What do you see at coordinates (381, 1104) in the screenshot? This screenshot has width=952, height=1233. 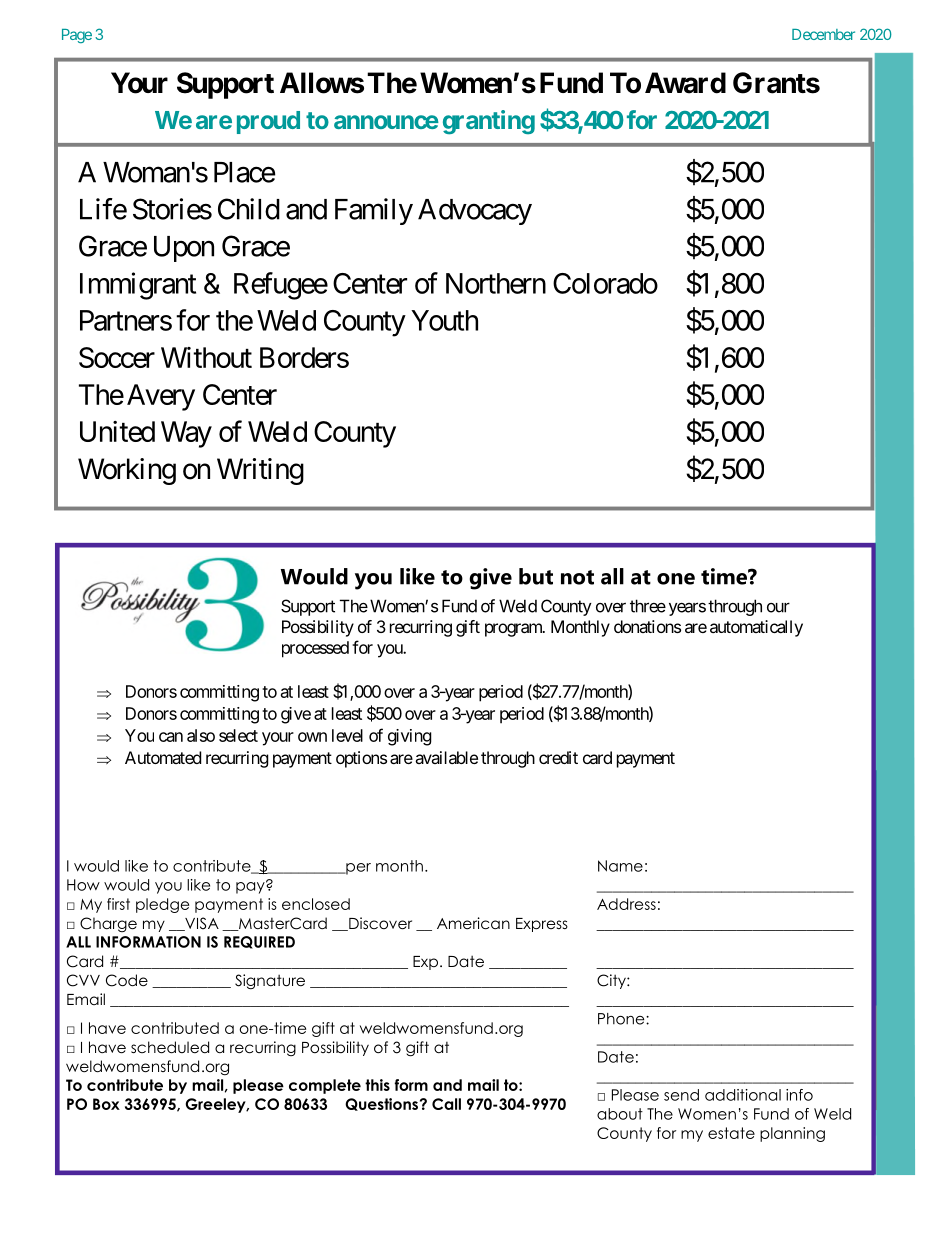 I see `Questions` at bounding box center [381, 1104].
